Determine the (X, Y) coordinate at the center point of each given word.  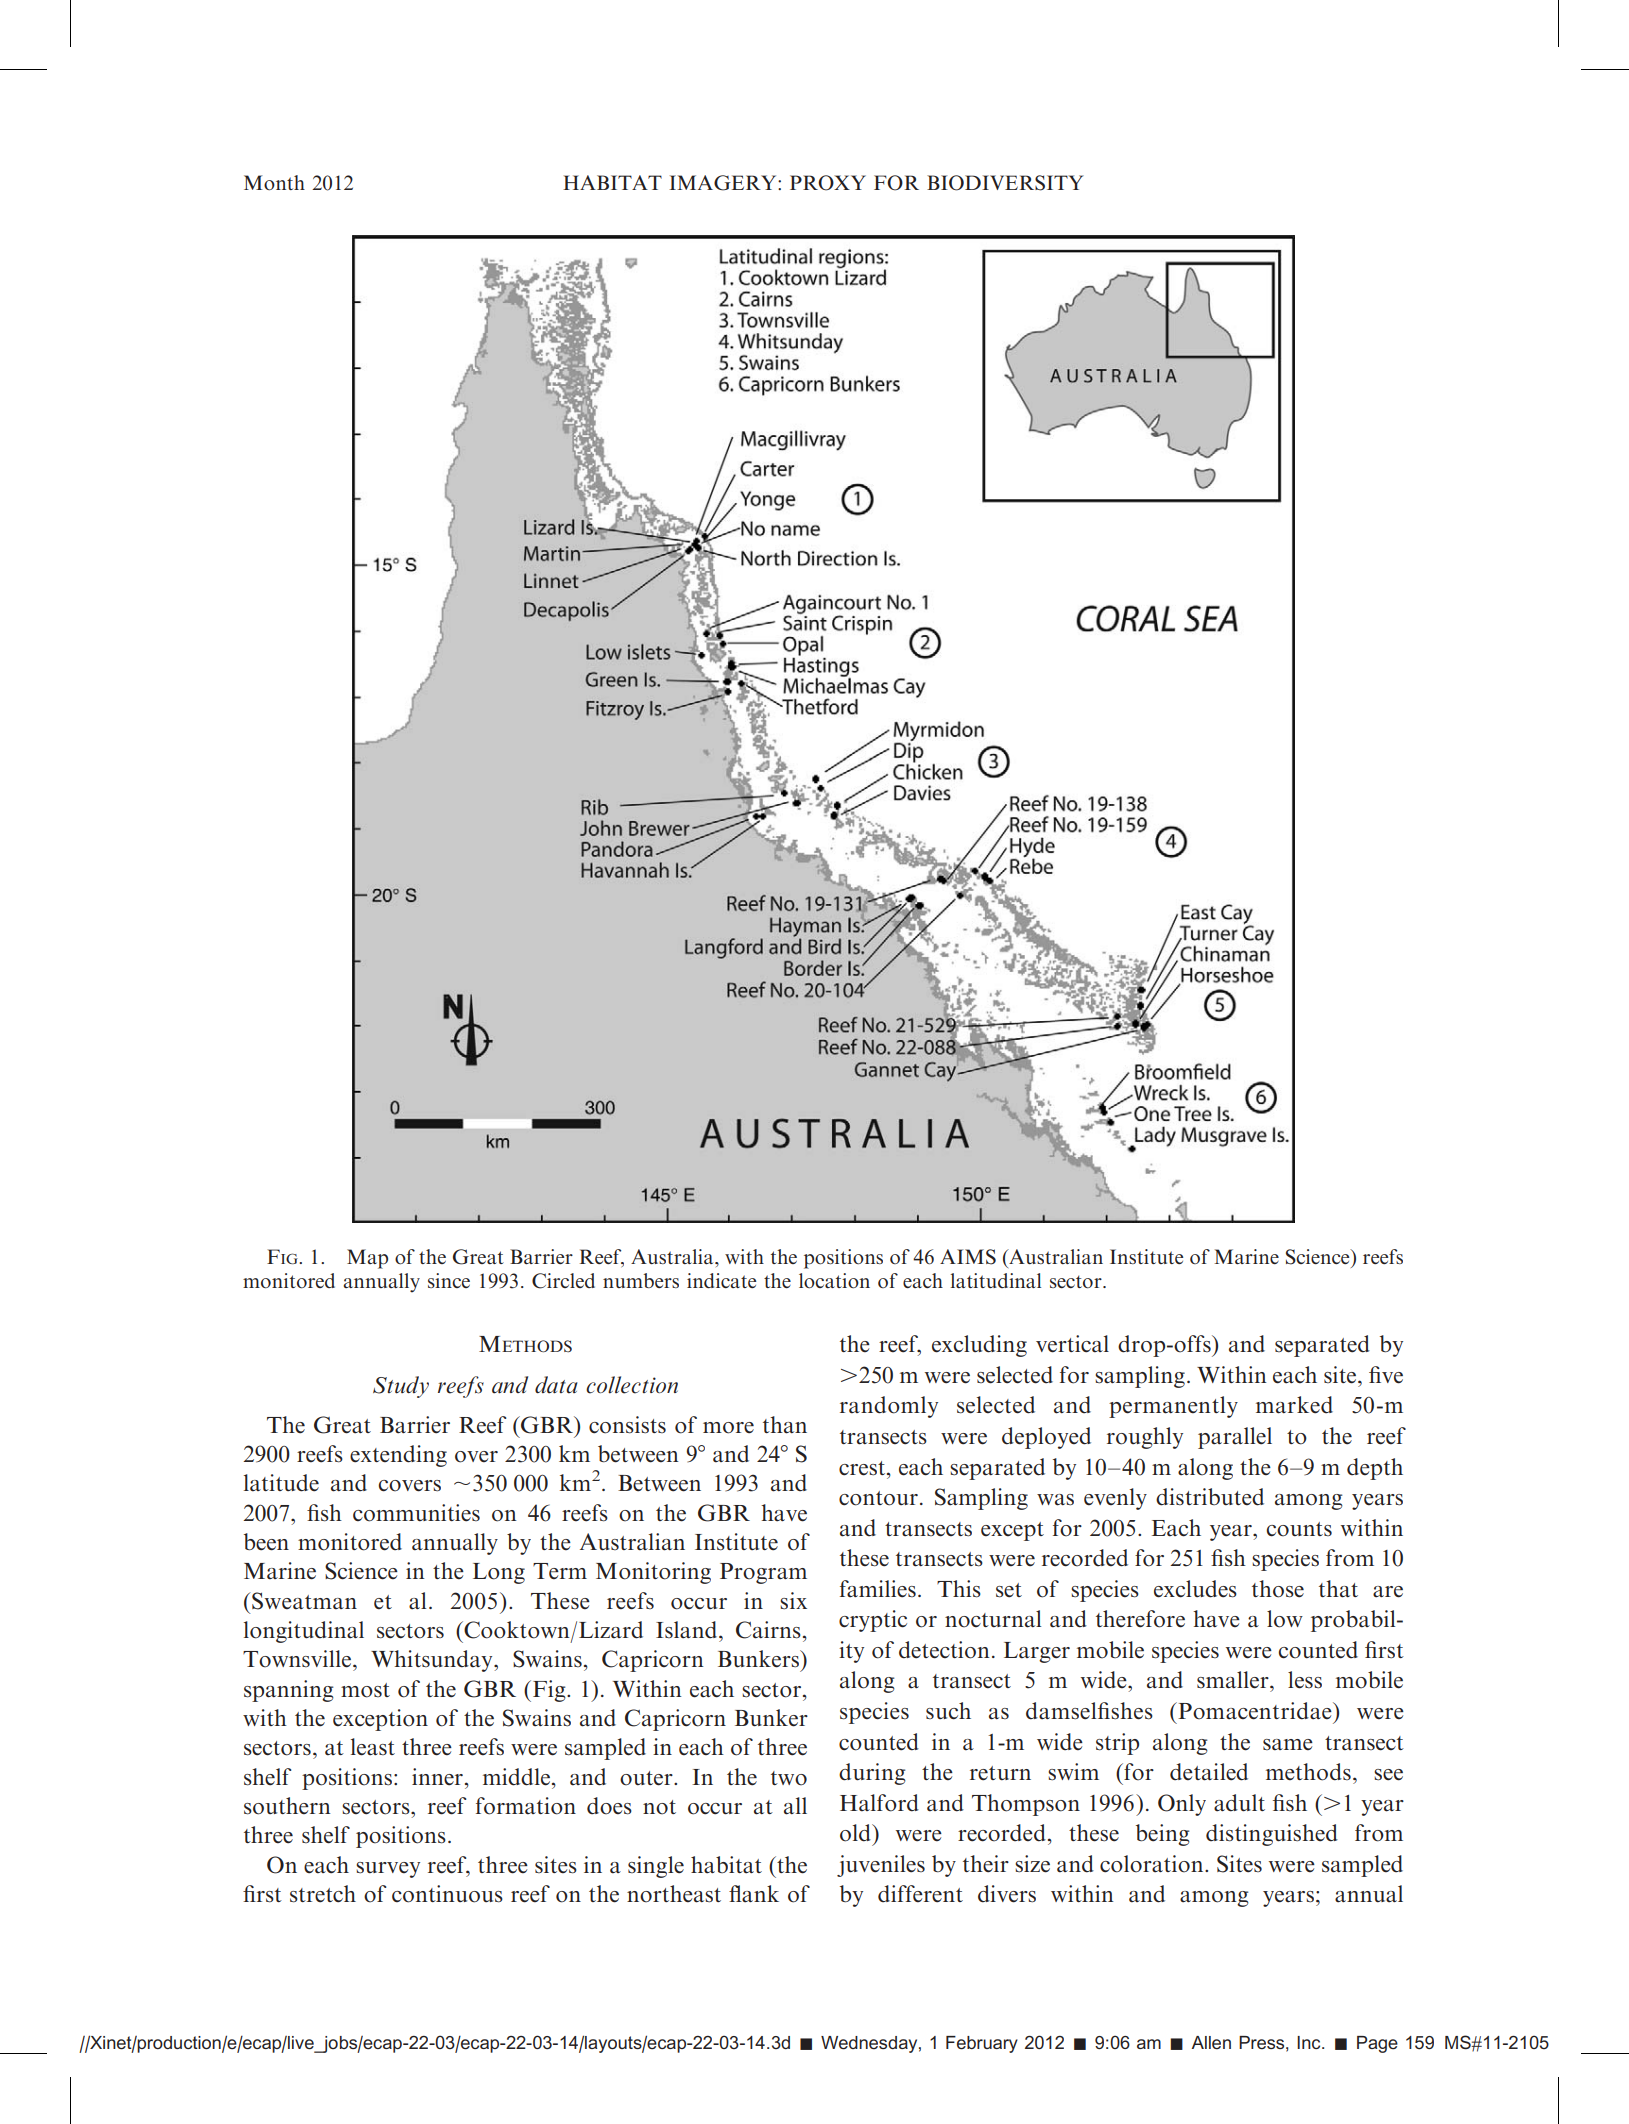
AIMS (968, 1257)
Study (401, 1387)
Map (367, 1259)
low (1285, 1619)
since (449, 1280)
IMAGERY (724, 183)
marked (1294, 1405)
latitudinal (996, 1280)
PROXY (828, 183)
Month (274, 182)
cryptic (873, 1621)
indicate (721, 1280)
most (365, 1690)
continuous (447, 1894)
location (834, 1280)
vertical (1072, 1344)
